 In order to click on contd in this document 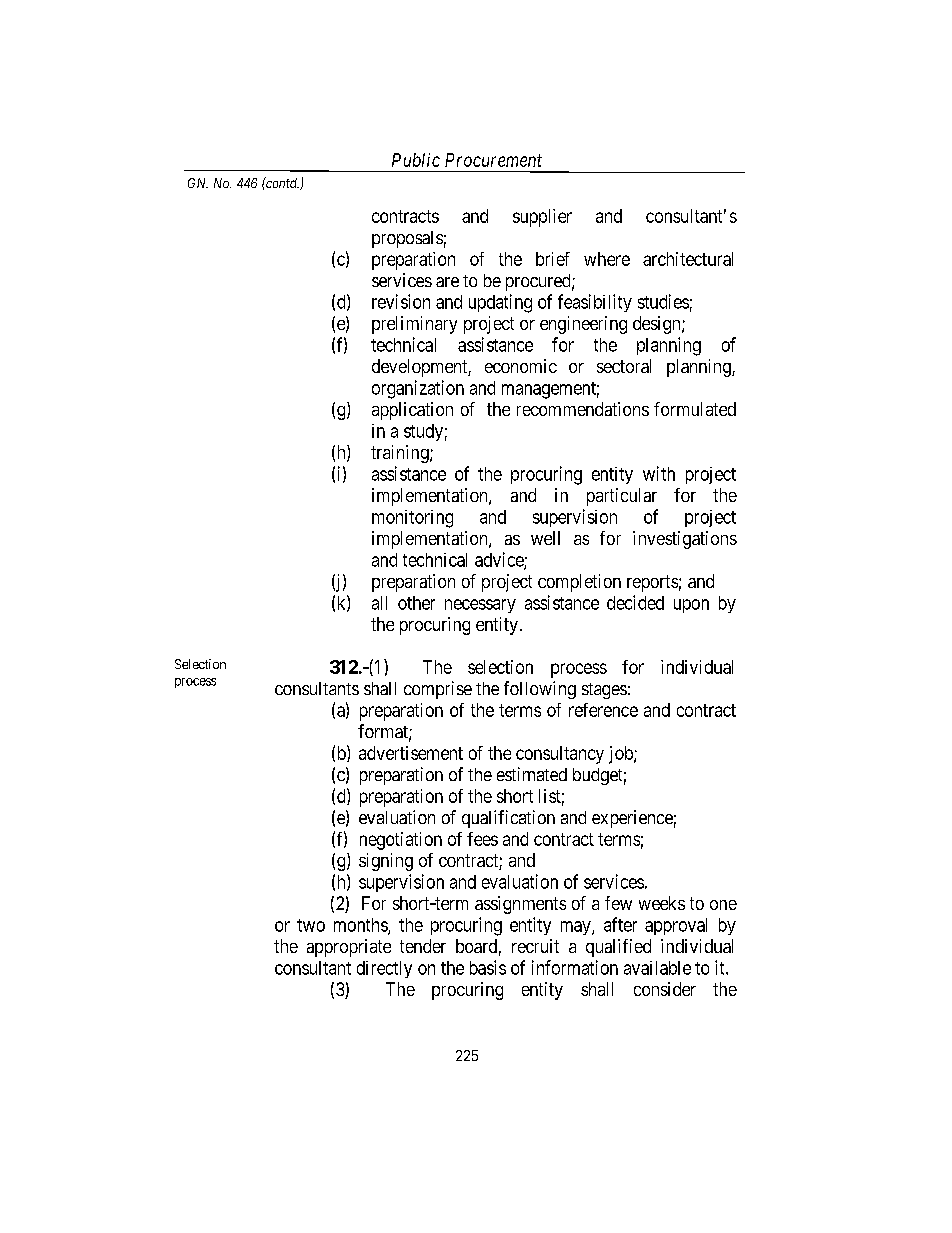, I will do `click(281, 182)`.
